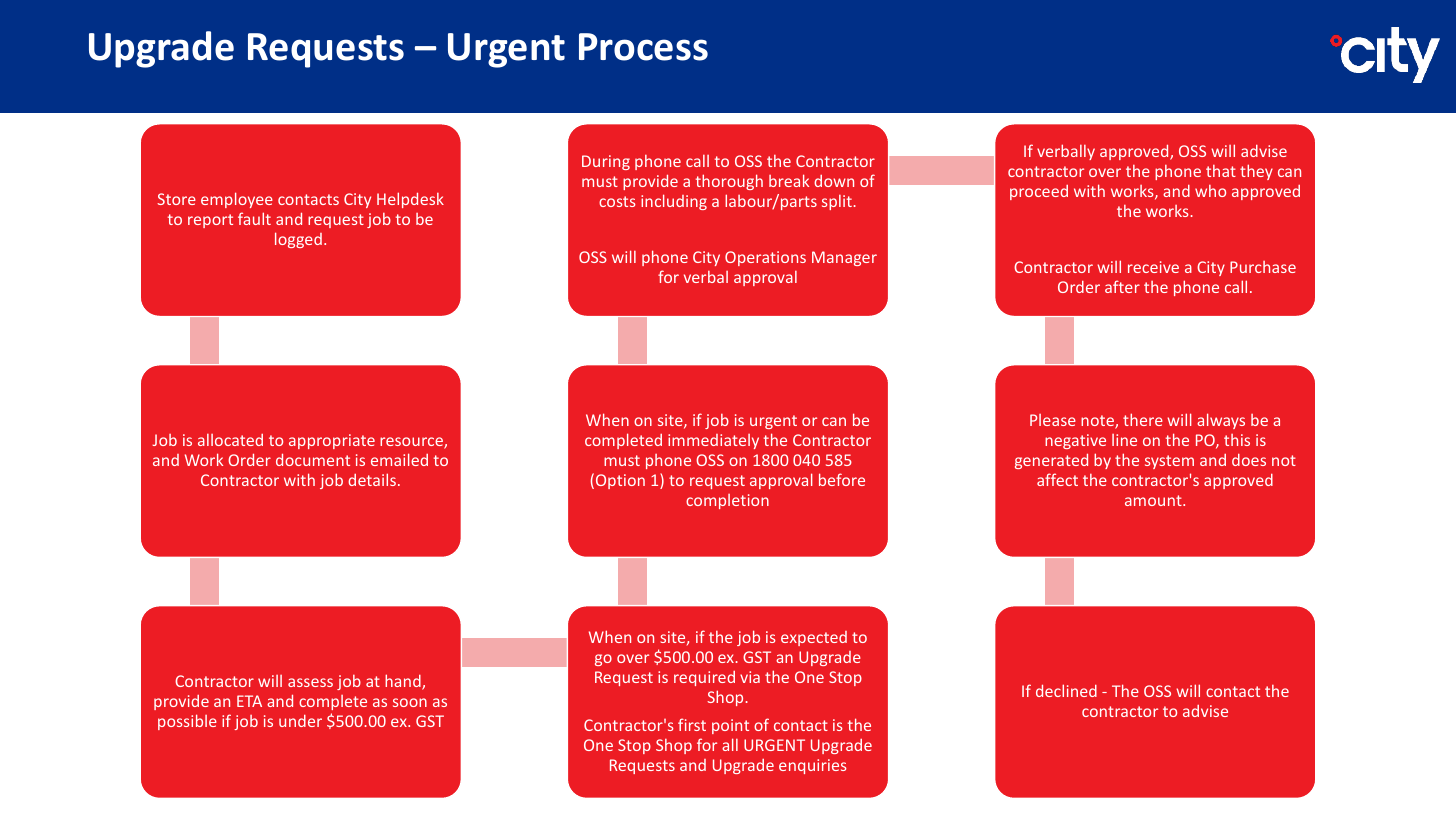  What do you see at coordinates (713, 441) in the screenshot?
I see `immediately` at bounding box center [713, 441].
